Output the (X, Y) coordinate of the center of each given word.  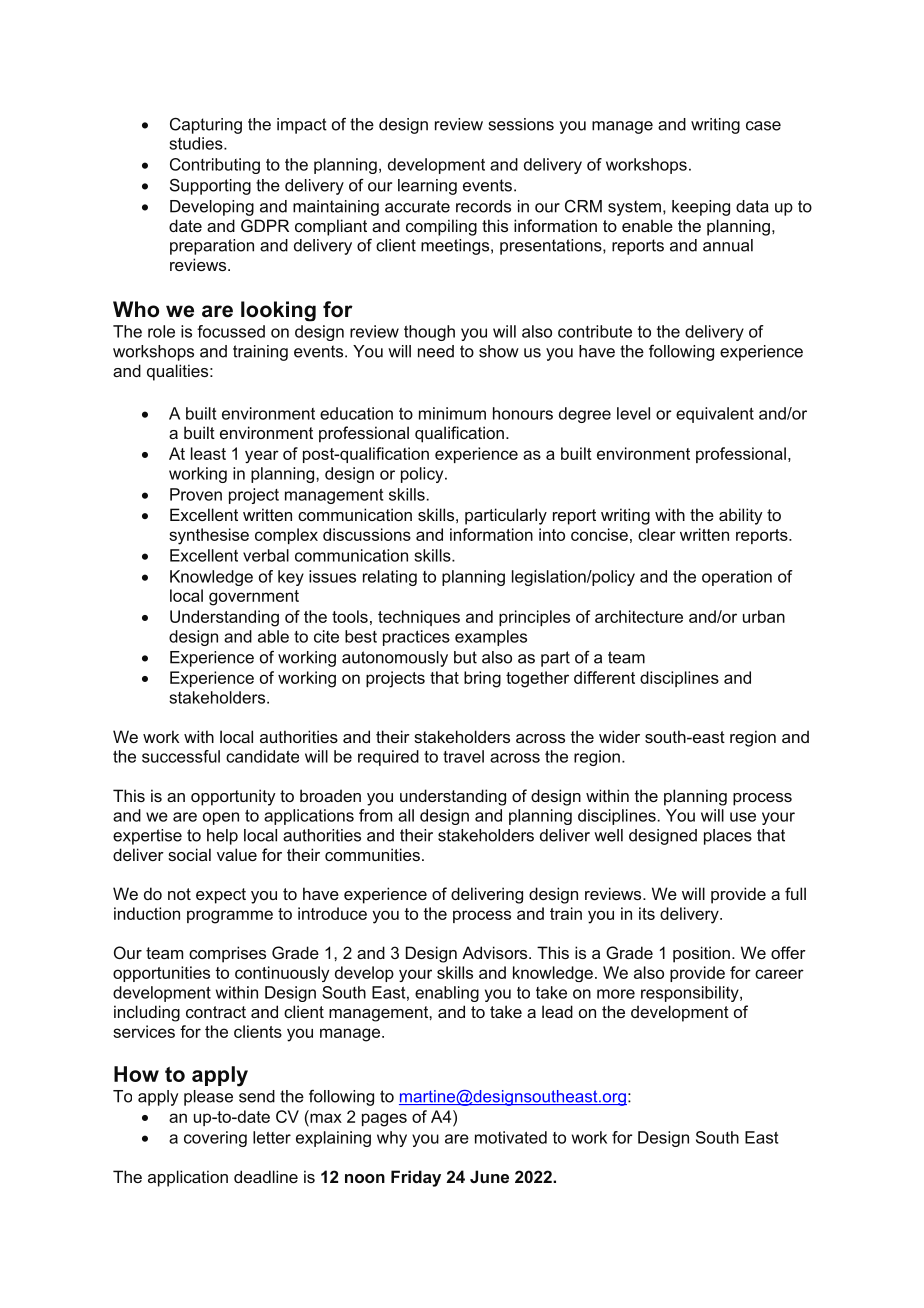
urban (764, 616)
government (254, 598)
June (489, 1176)
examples (491, 638)
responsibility (691, 994)
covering (215, 1139)
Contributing (215, 166)
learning (427, 187)
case (763, 126)
